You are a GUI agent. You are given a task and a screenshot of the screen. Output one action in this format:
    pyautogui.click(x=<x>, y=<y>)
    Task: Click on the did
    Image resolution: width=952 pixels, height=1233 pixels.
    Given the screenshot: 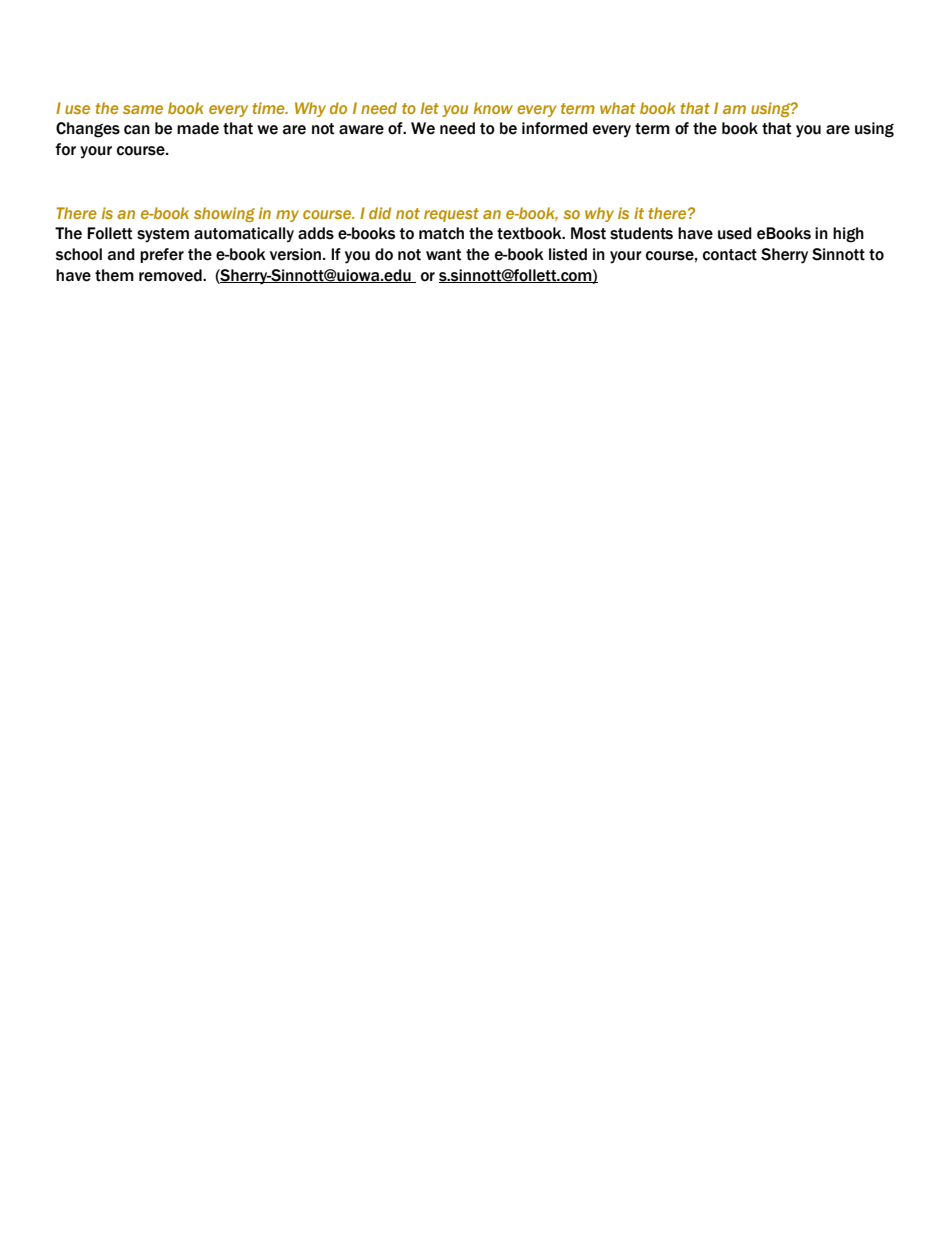 What is the action you would take?
    pyautogui.click(x=380, y=213)
